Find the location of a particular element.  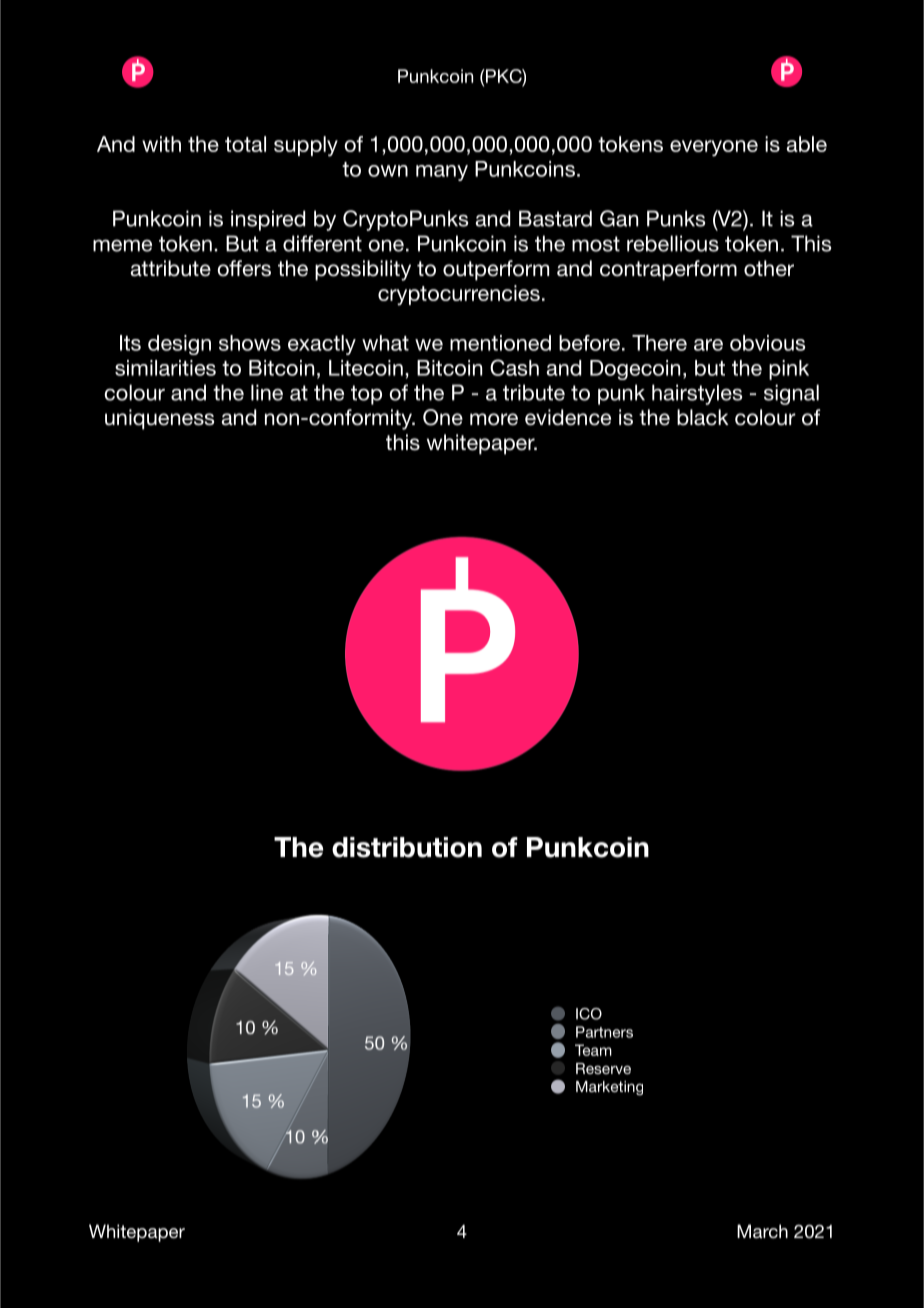

Marketing is located at coordinates (609, 1088).
